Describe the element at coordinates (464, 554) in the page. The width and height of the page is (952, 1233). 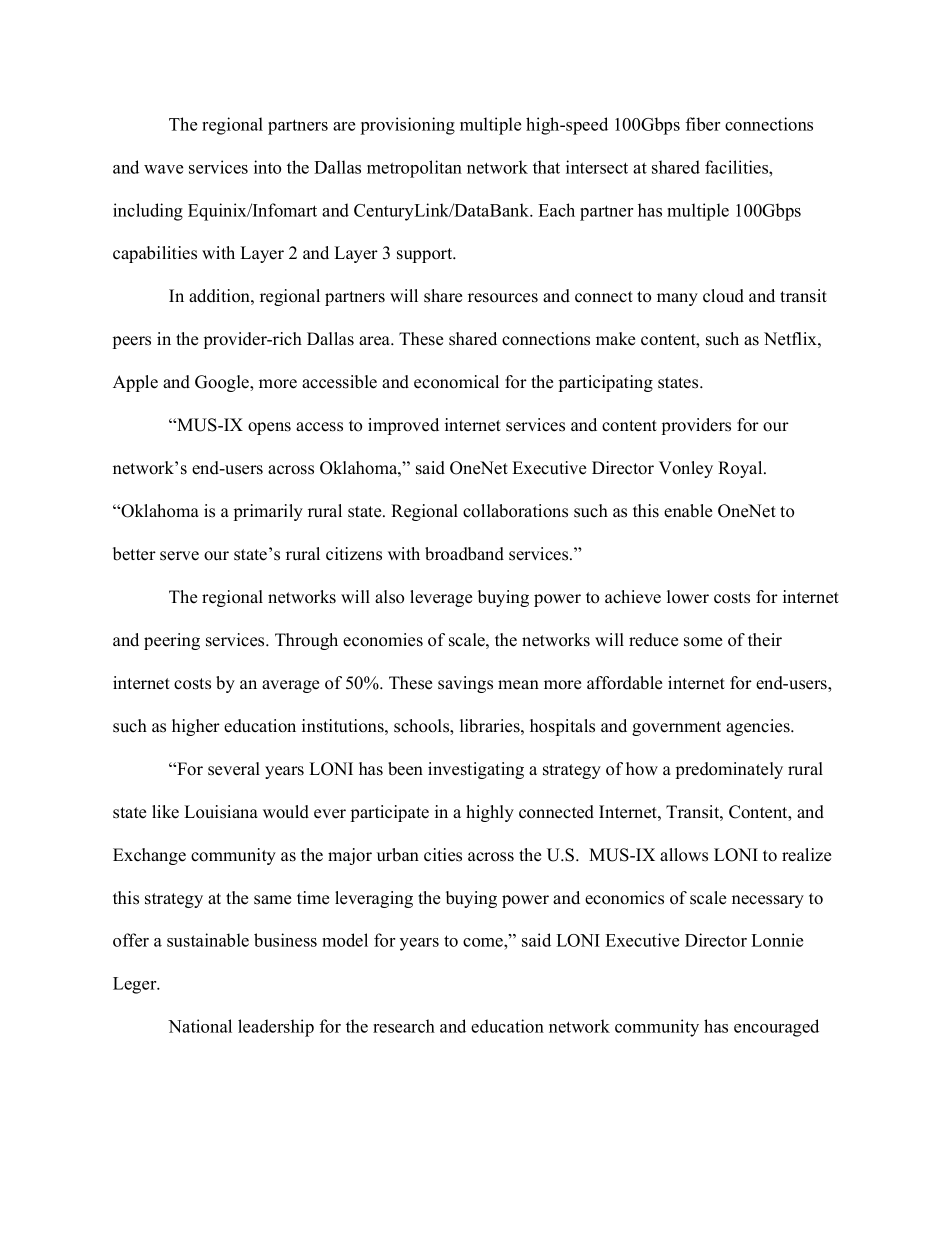
I see `broadband` at that location.
